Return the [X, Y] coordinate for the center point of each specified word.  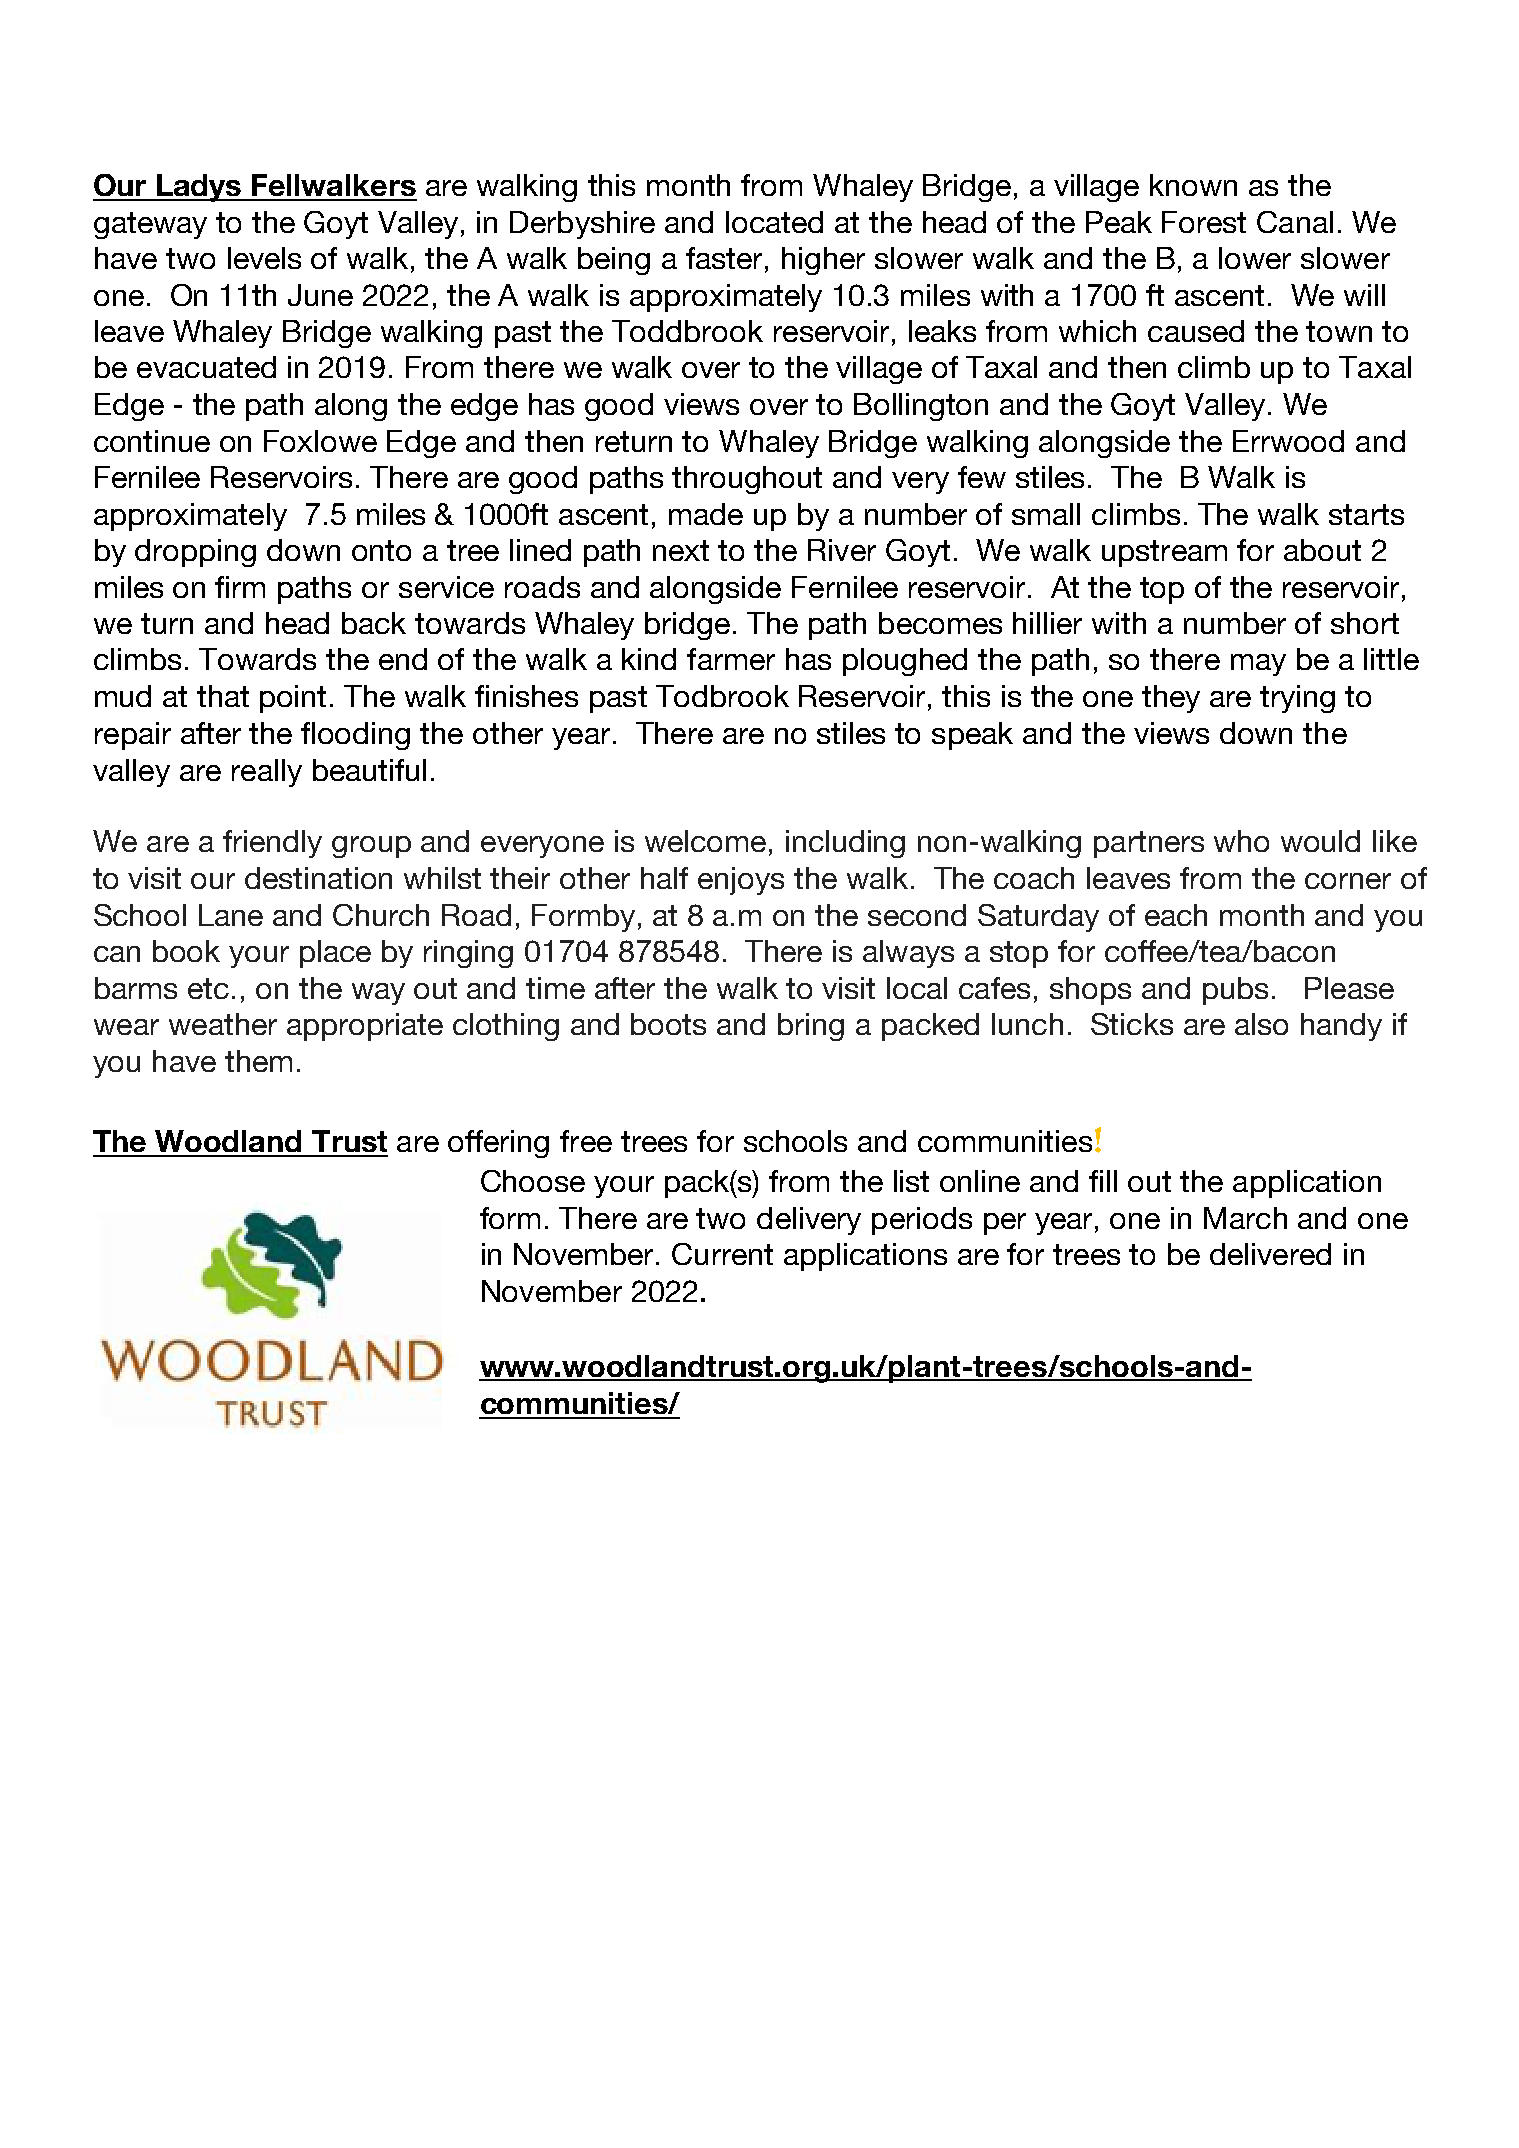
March [1245, 1218]
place [335, 954]
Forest [1204, 222]
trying [1297, 699]
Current [722, 1254]
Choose [533, 1181]
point [293, 699]
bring [811, 1027]
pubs [1235, 991]
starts [1366, 514]
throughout [747, 480]
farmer [731, 659]
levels [264, 258]
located [774, 222]
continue [152, 441]
